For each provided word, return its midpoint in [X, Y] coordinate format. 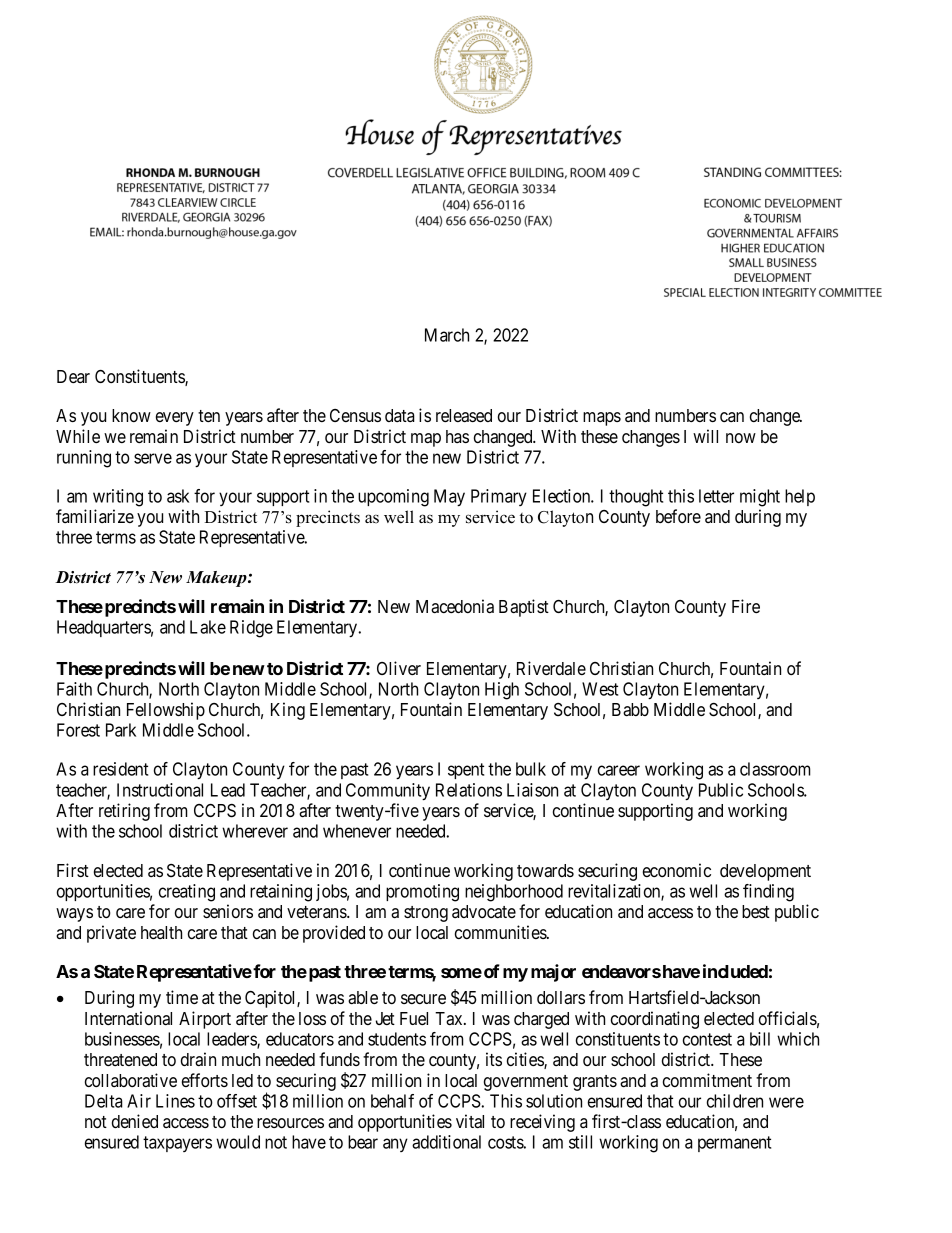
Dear [73, 376]
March [447, 335]
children [735, 1101]
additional [446, 1142]
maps [602, 419]
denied [135, 1121]
